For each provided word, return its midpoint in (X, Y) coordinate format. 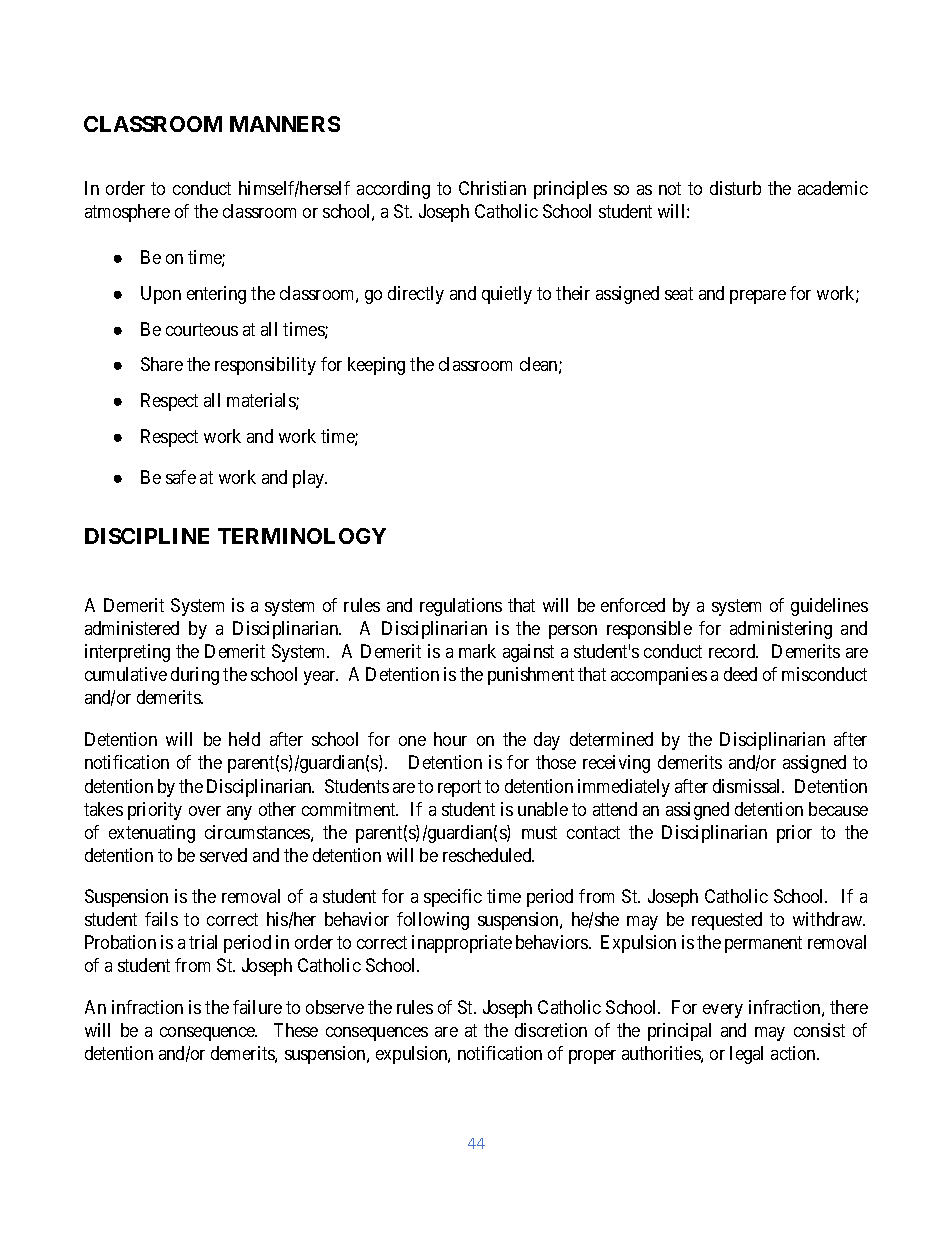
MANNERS (285, 124)
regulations (461, 607)
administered (132, 628)
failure (257, 1007)
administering (781, 630)
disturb (735, 188)
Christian (492, 188)
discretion (551, 1030)
